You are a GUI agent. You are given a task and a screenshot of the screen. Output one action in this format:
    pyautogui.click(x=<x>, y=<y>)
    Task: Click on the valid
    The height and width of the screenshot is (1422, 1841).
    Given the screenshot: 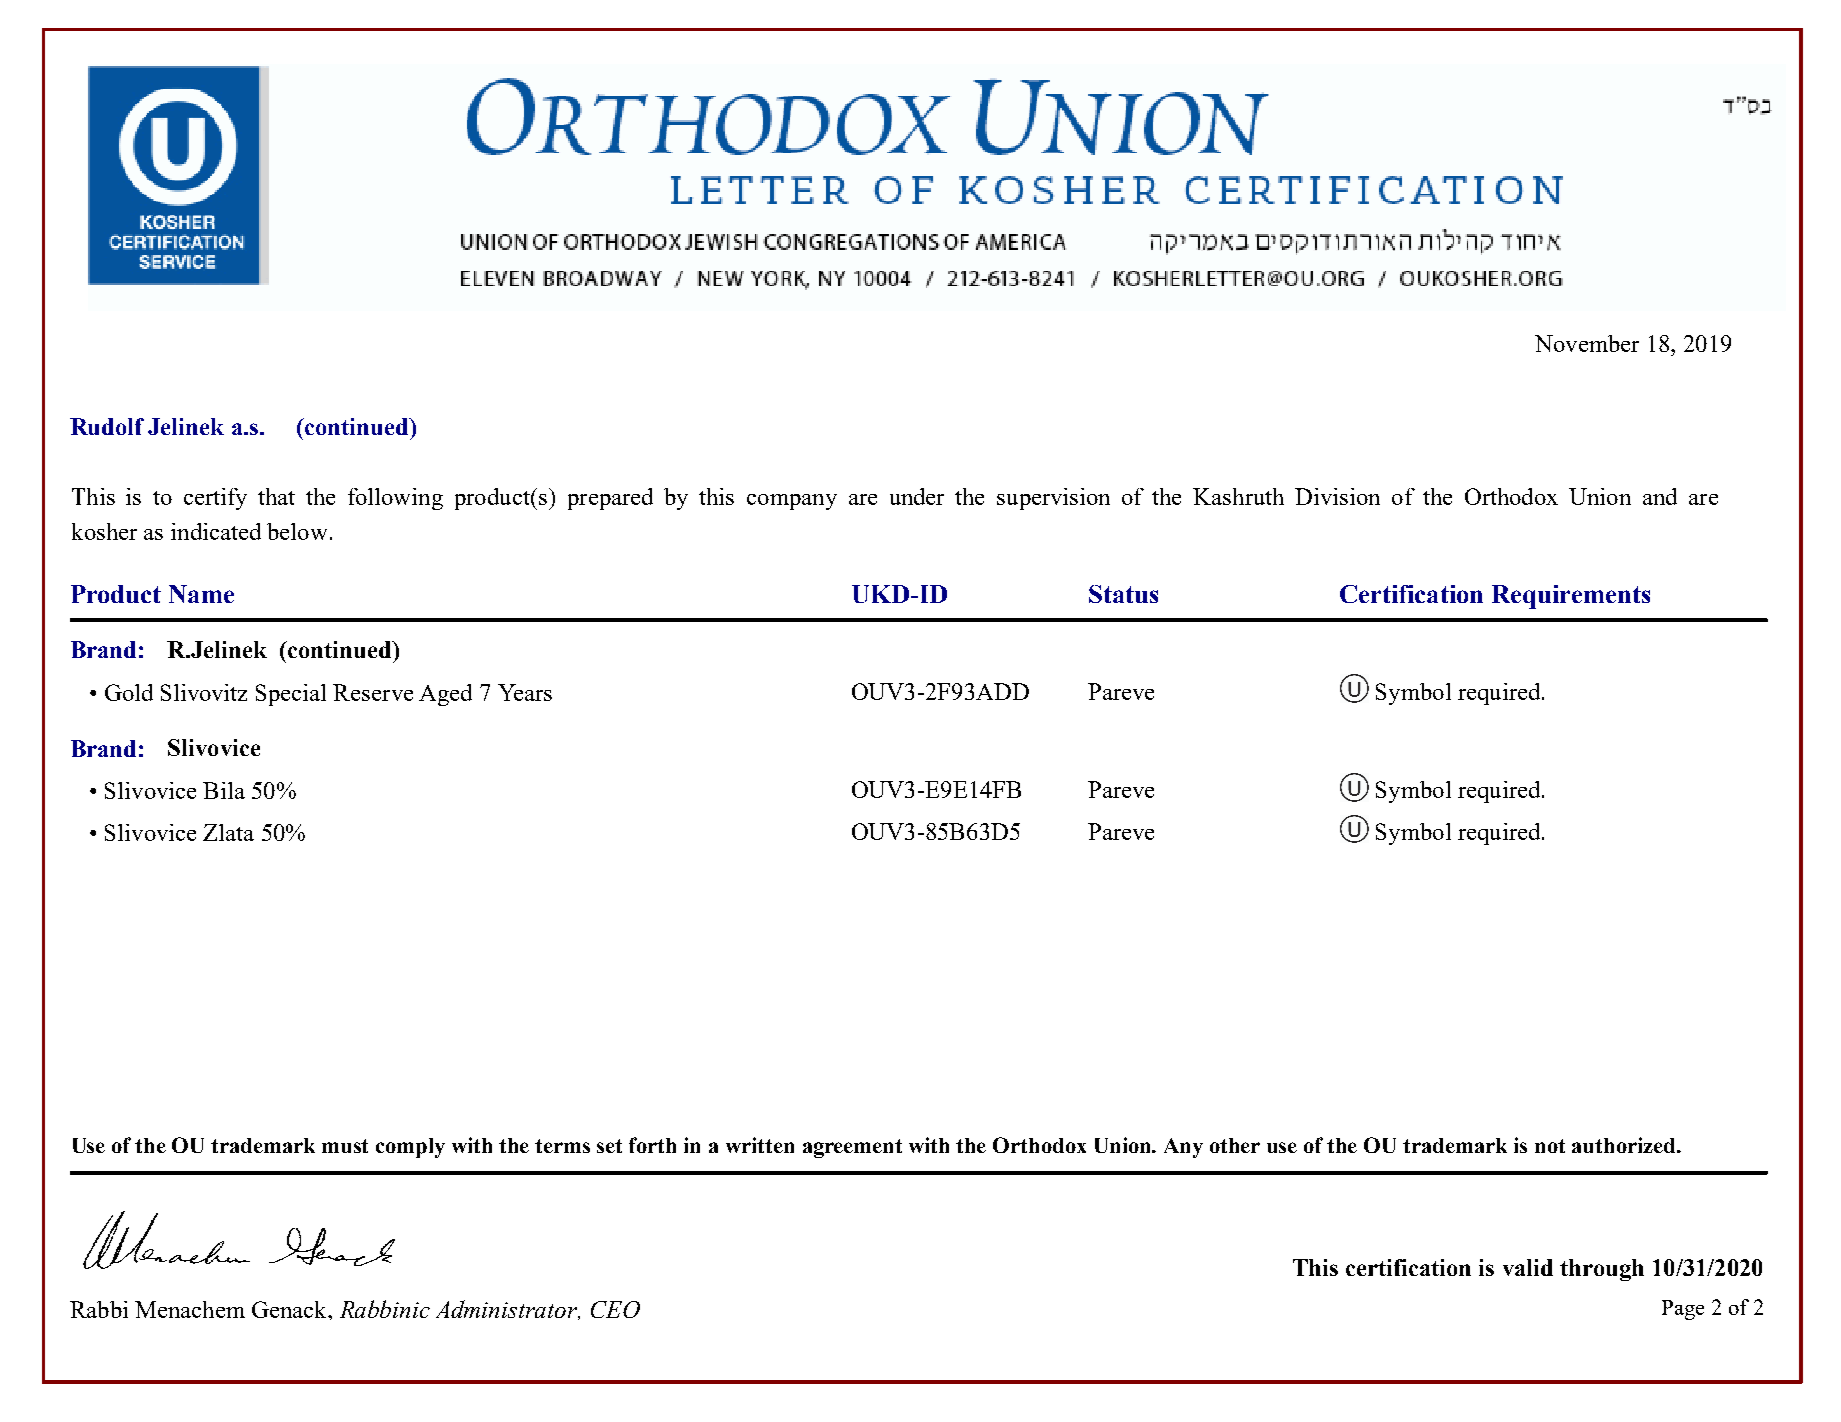 What is the action you would take?
    pyautogui.click(x=1528, y=1267)
